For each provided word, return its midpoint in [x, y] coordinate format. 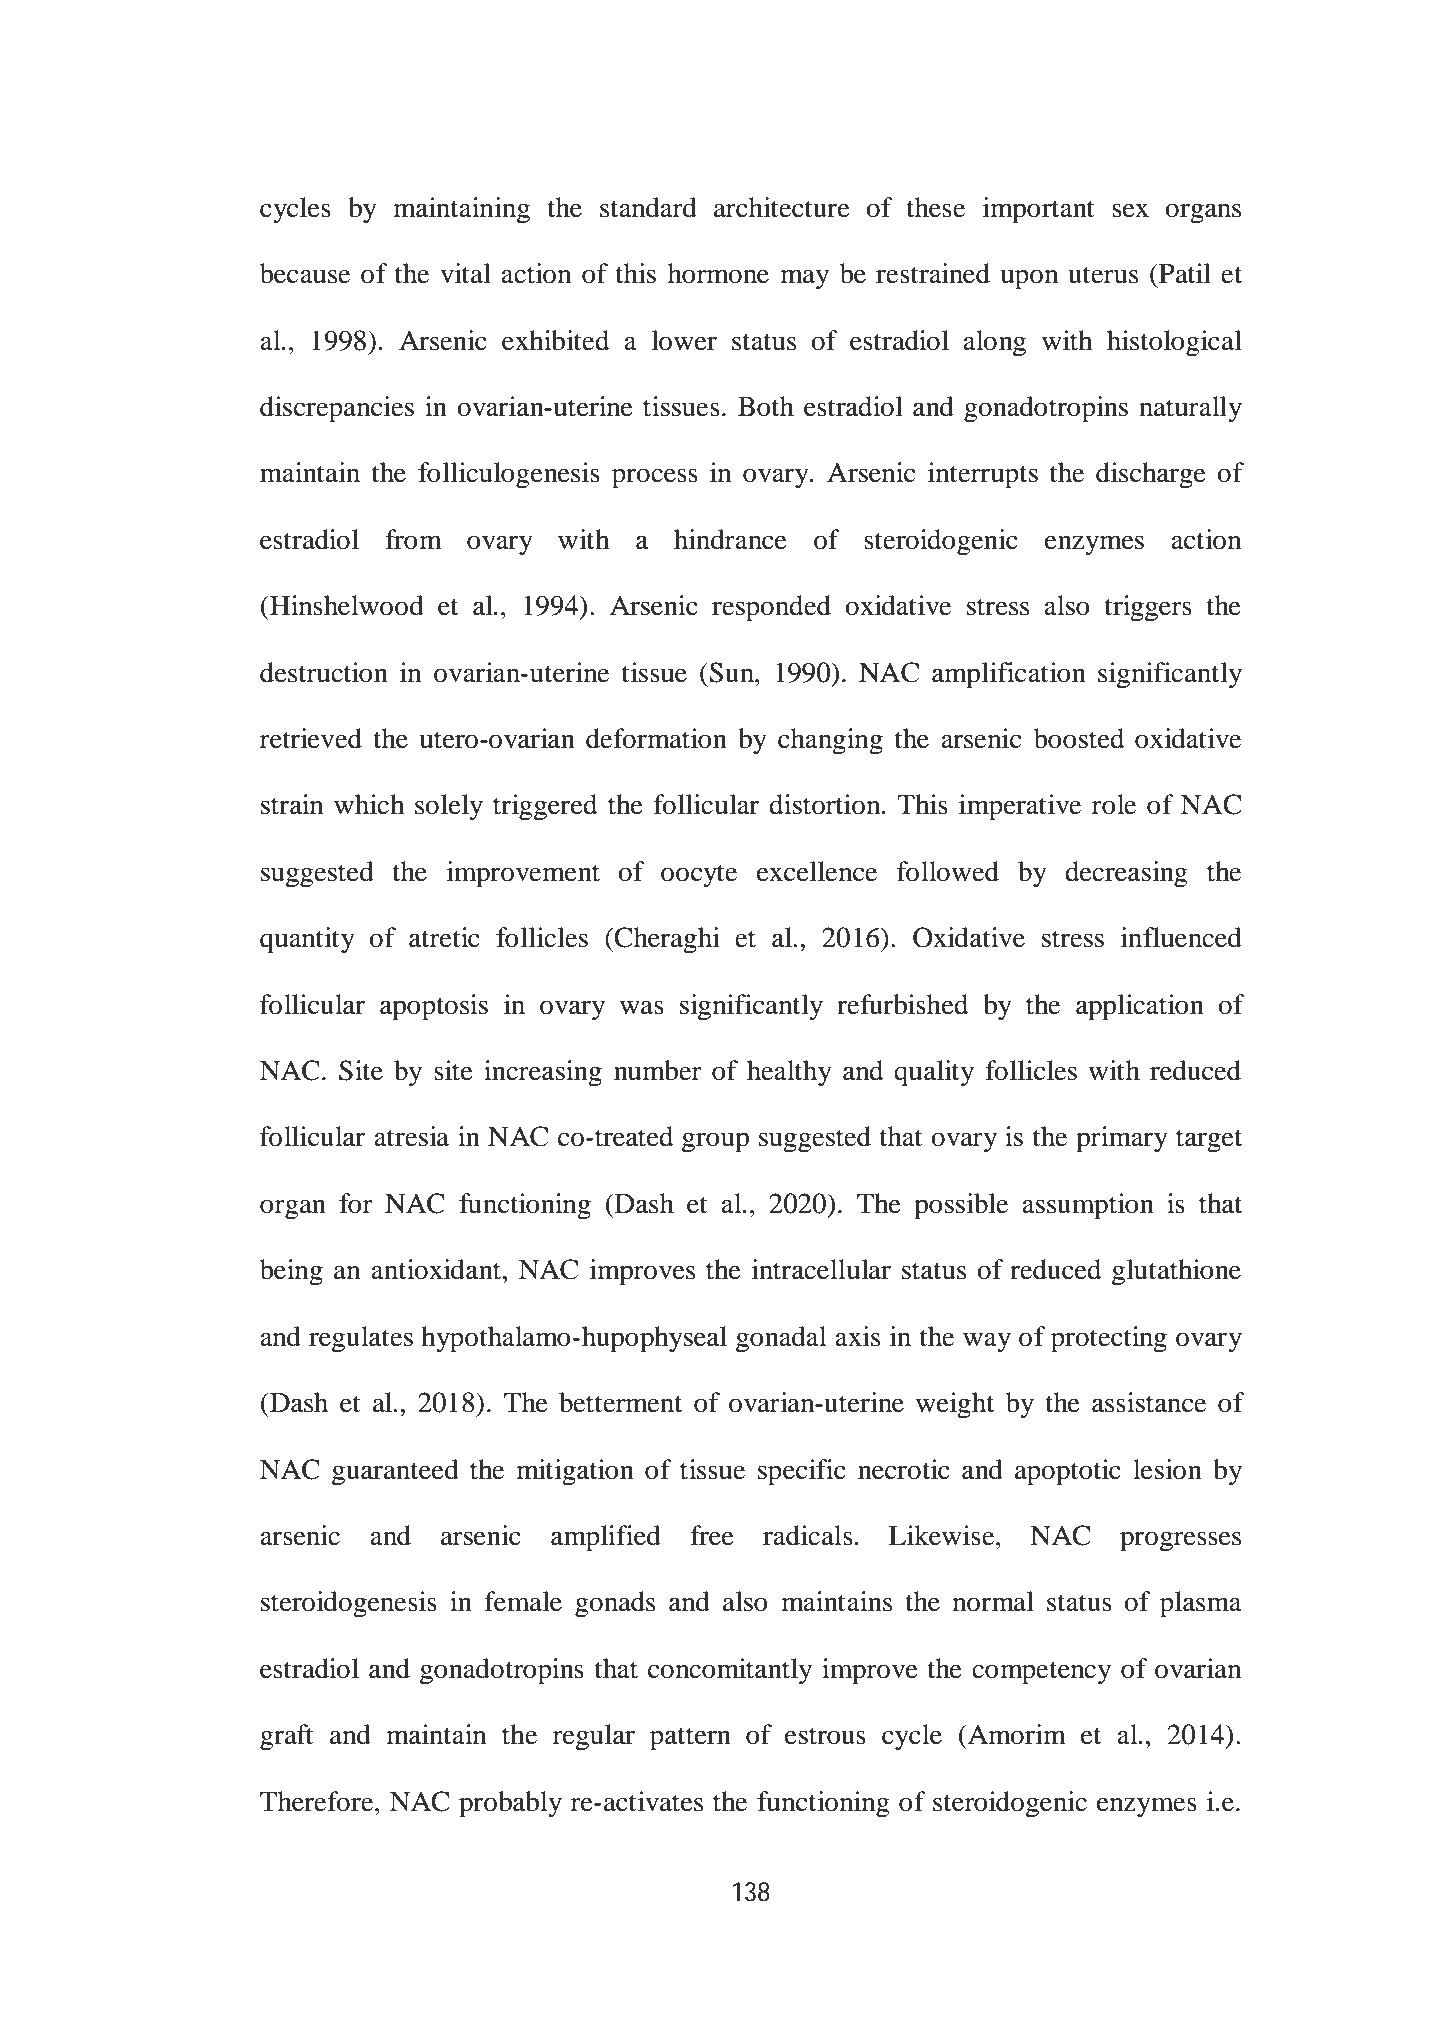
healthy [789, 1073]
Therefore [318, 1801]
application [1140, 1007]
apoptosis [434, 1007]
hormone [718, 273]
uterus [1103, 275]
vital [465, 273]
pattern [690, 1739]
